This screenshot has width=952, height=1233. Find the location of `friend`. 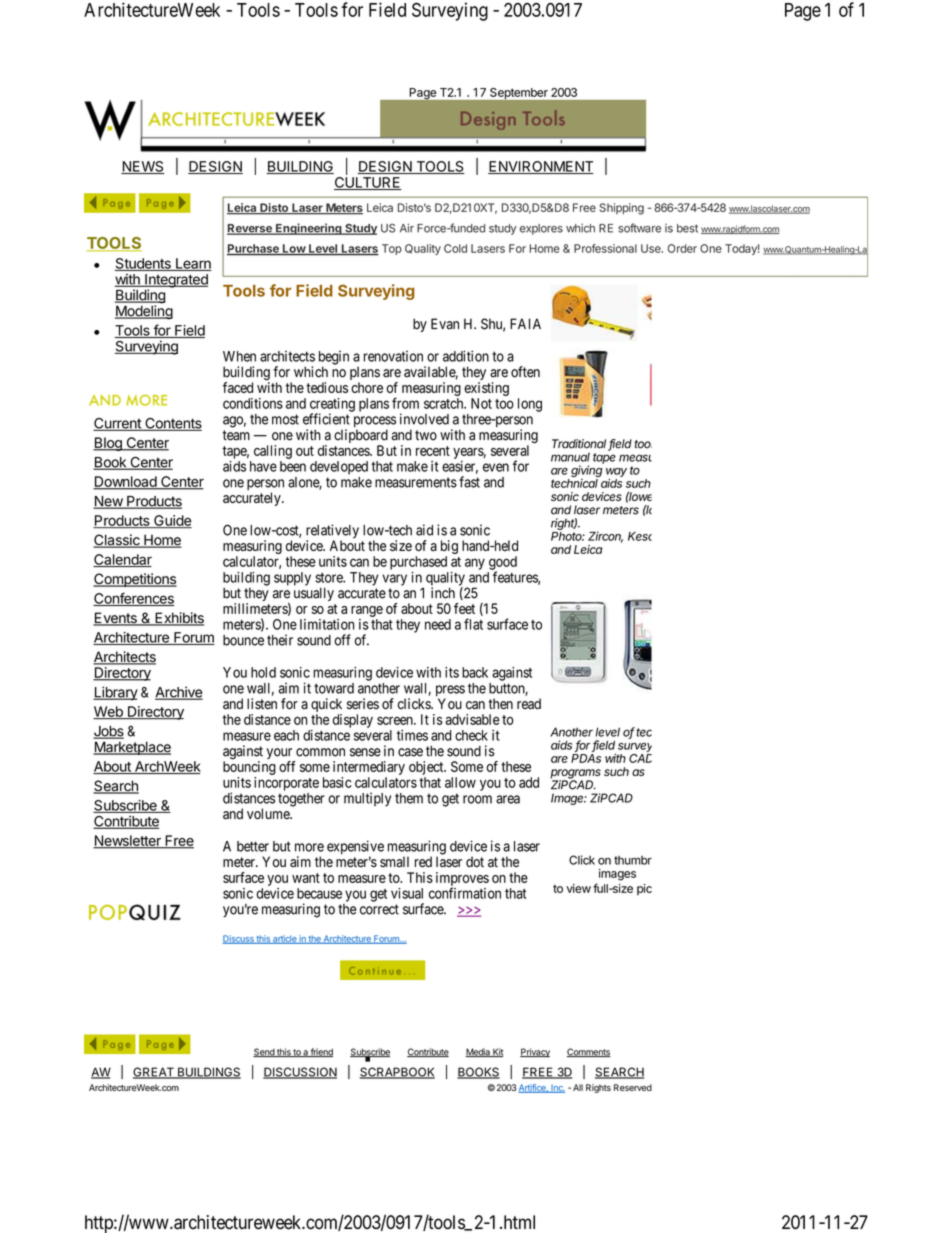

friend is located at coordinates (321, 1052).
